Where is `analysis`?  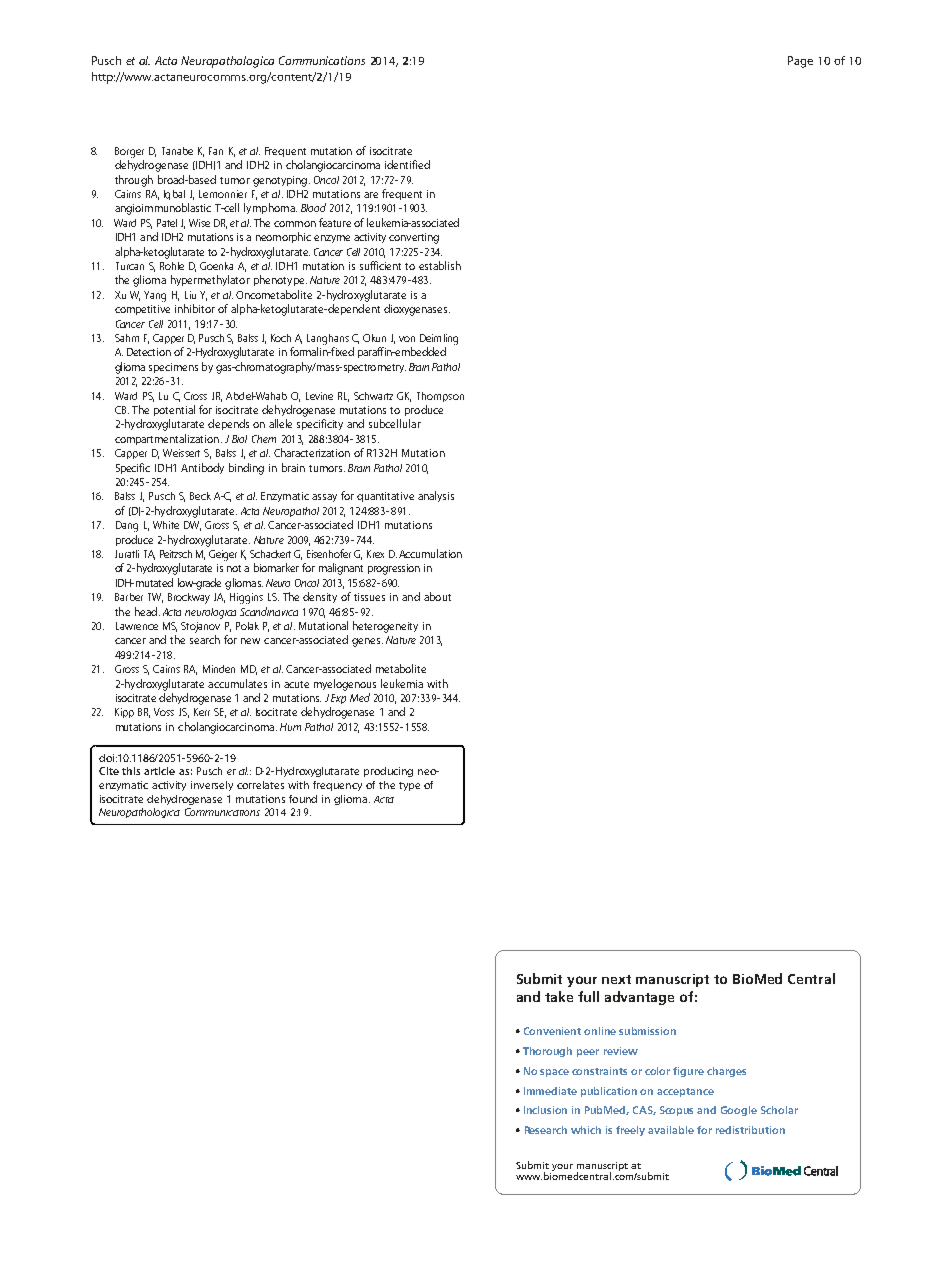
analysis is located at coordinates (436, 496).
